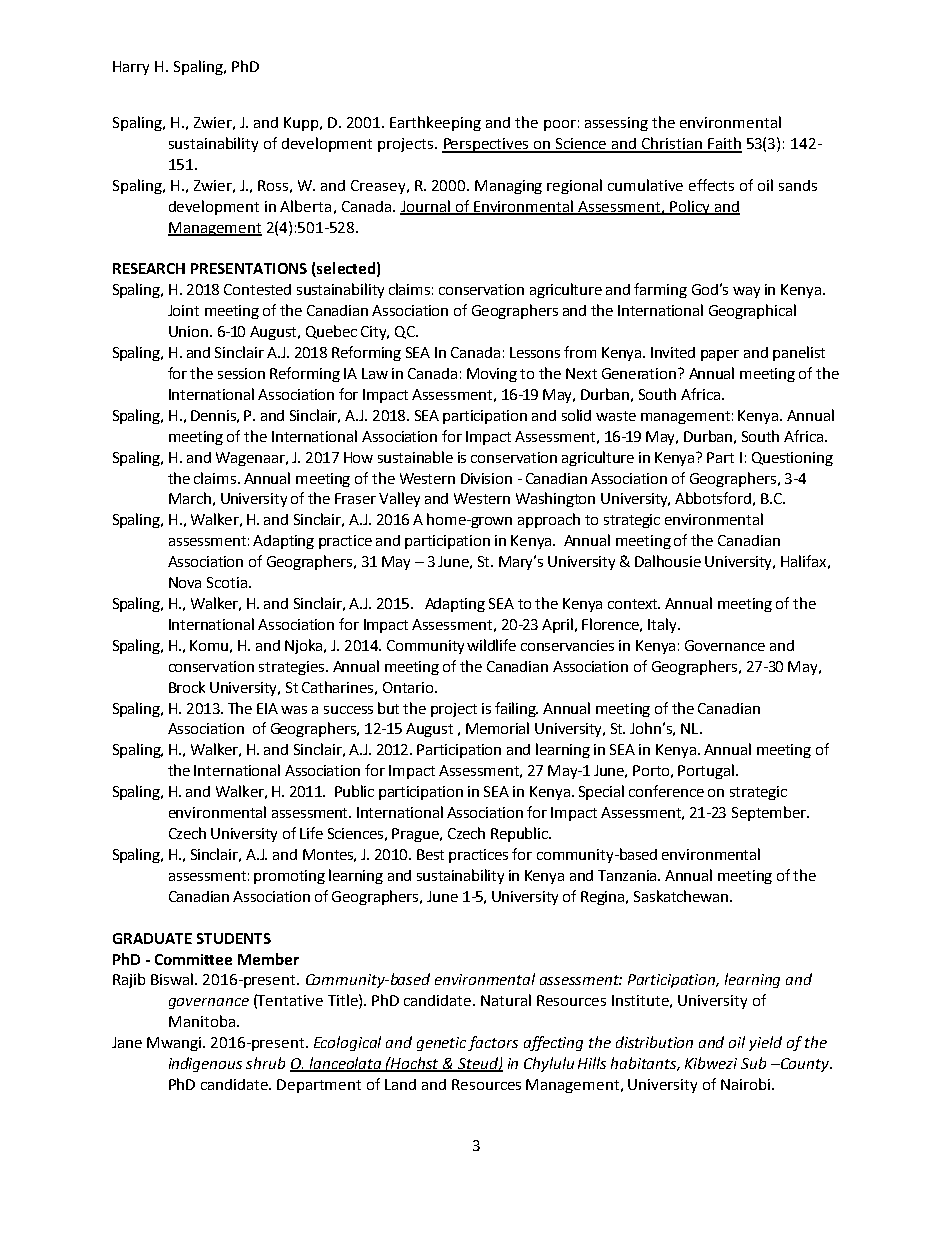 The image size is (952, 1233). I want to click on Brock, so click(187, 687).
